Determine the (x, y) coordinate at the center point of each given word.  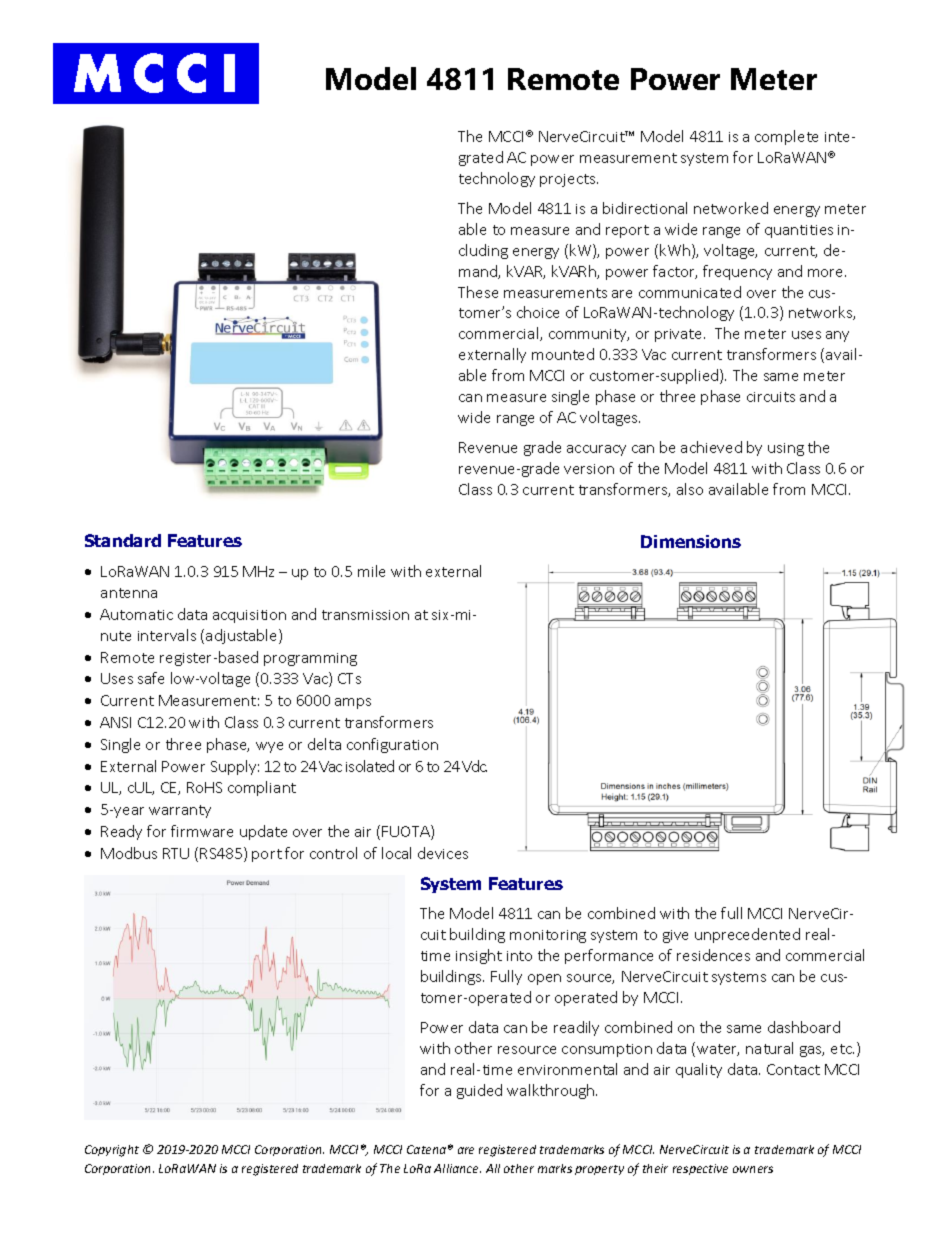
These (478, 292)
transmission (365, 615)
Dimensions (691, 541)
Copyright (112, 1151)
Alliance (457, 1168)
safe (151, 678)
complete (786, 137)
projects (569, 180)
